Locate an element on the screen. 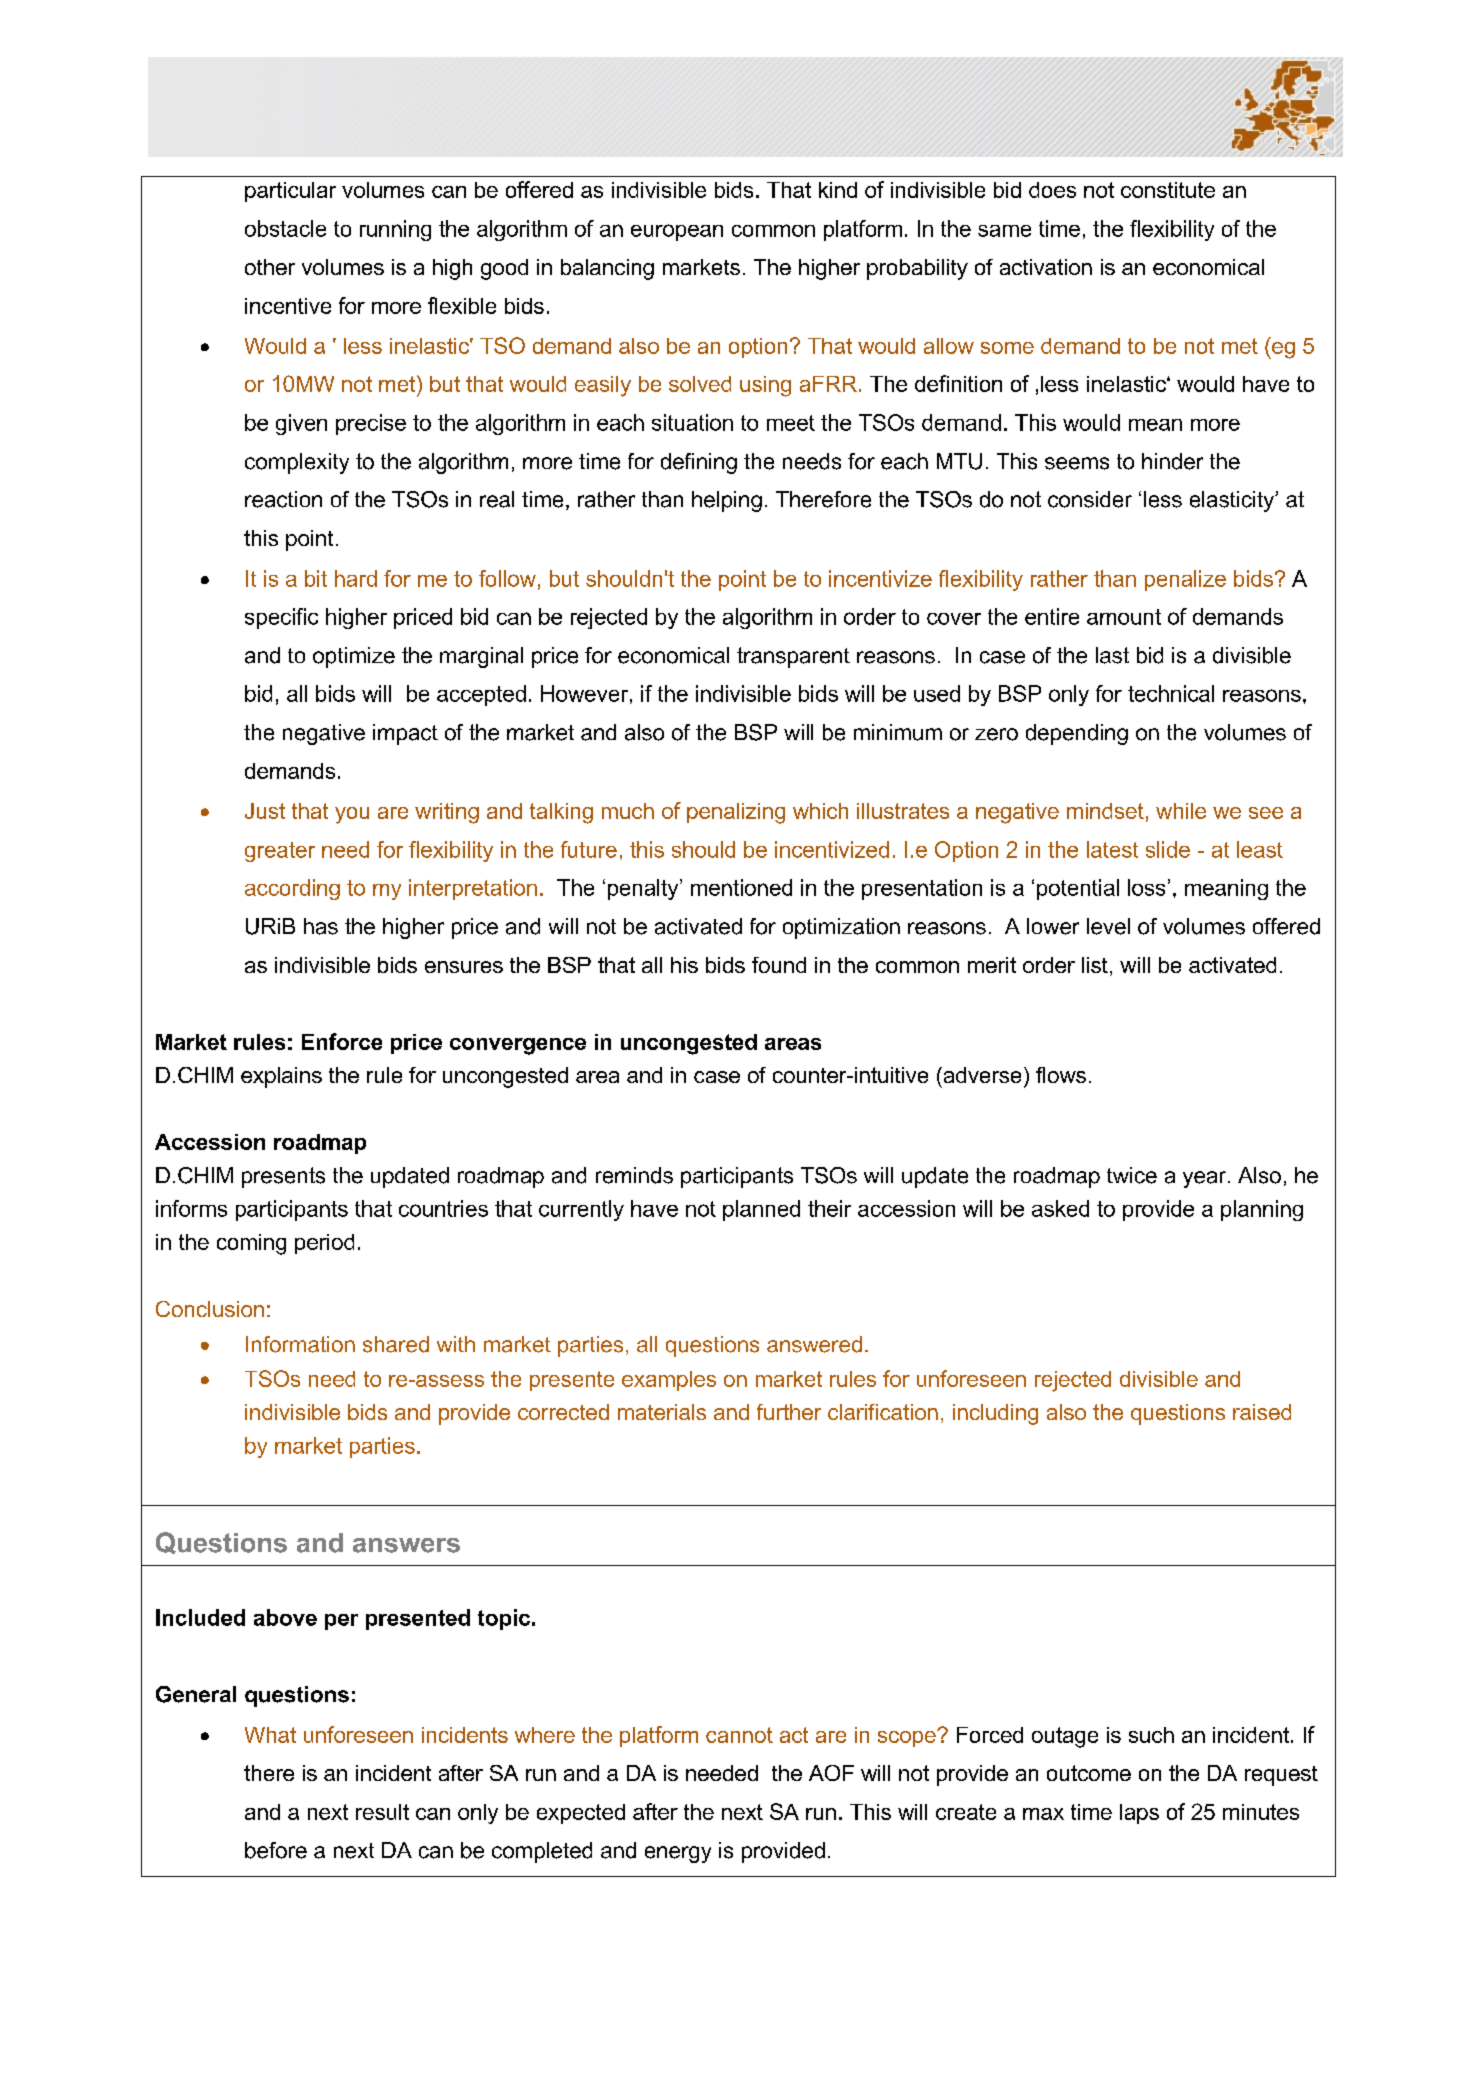  obstacle is located at coordinates (285, 228).
